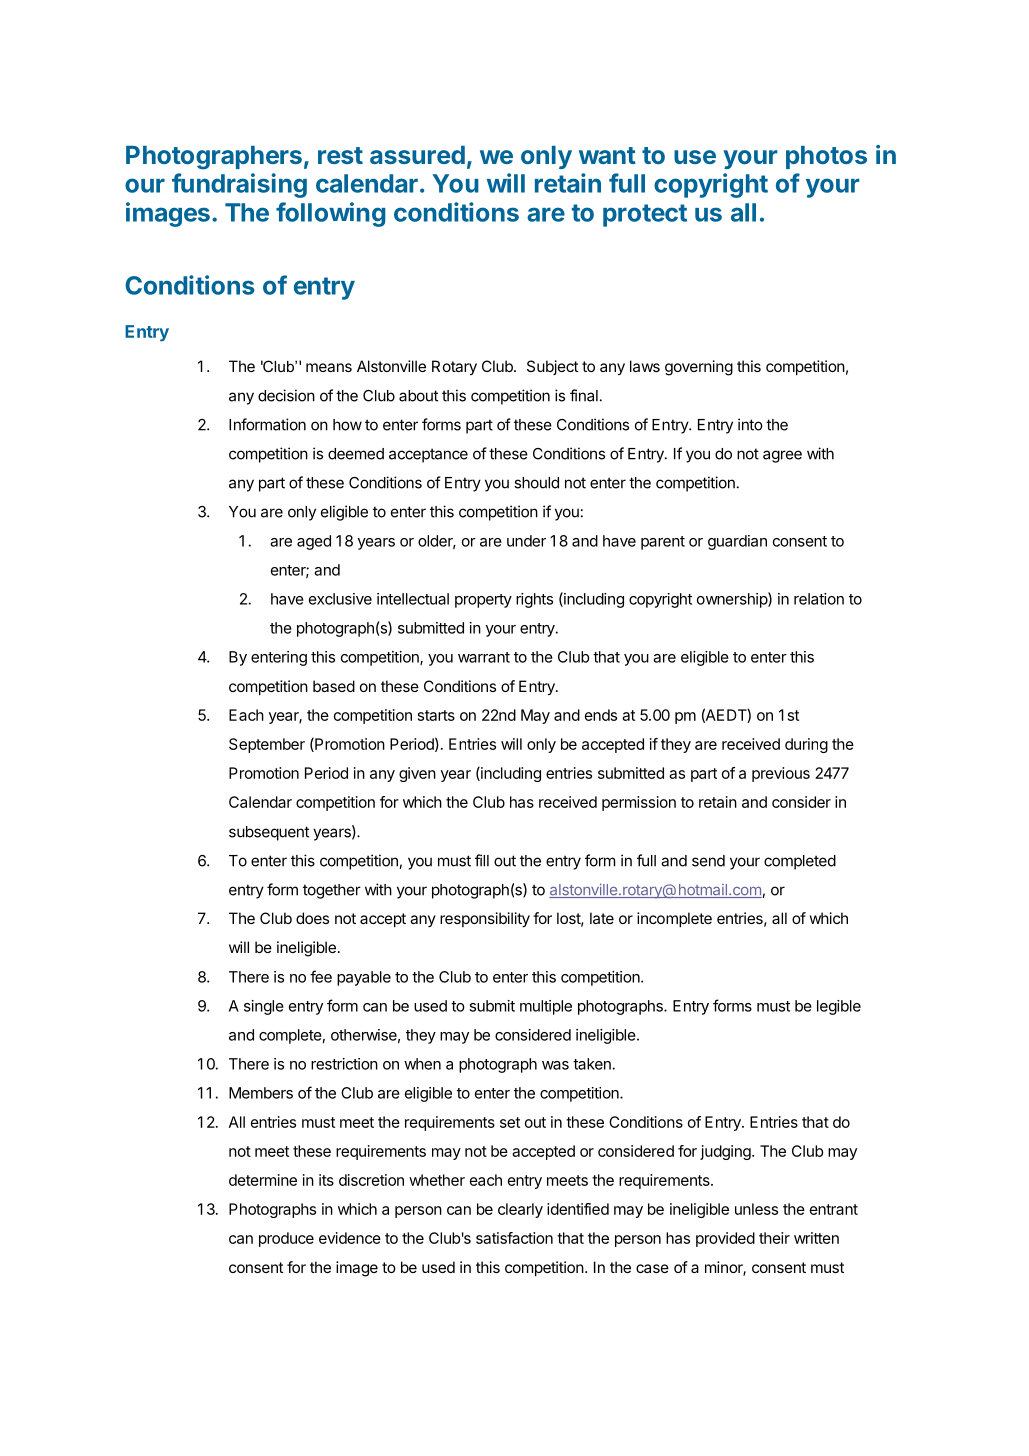  What do you see at coordinates (826, 157) in the image?
I see `photos` at bounding box center [826, 157].
